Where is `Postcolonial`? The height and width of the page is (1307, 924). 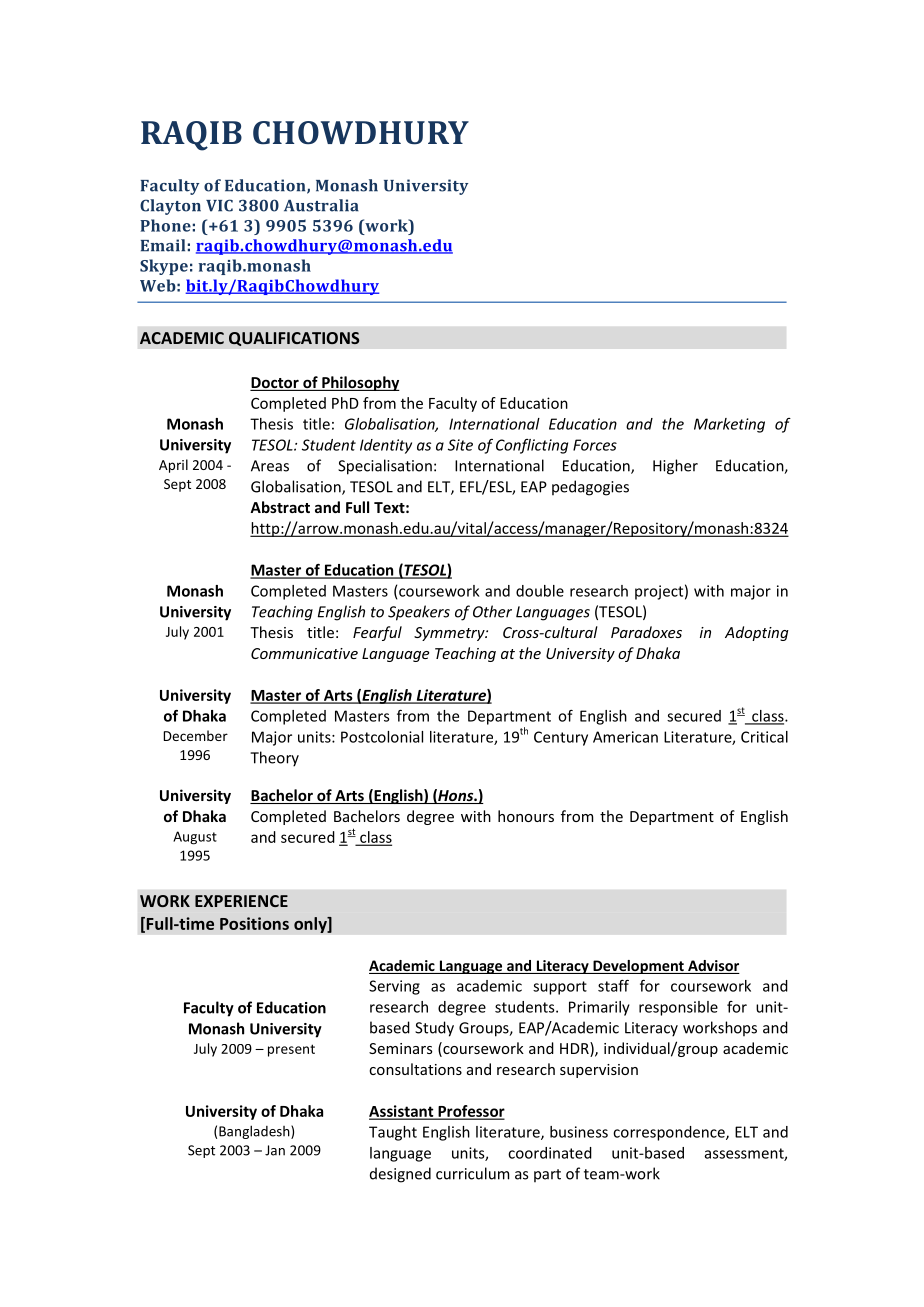 Postcolonial is located at coordinates (382, 737).
